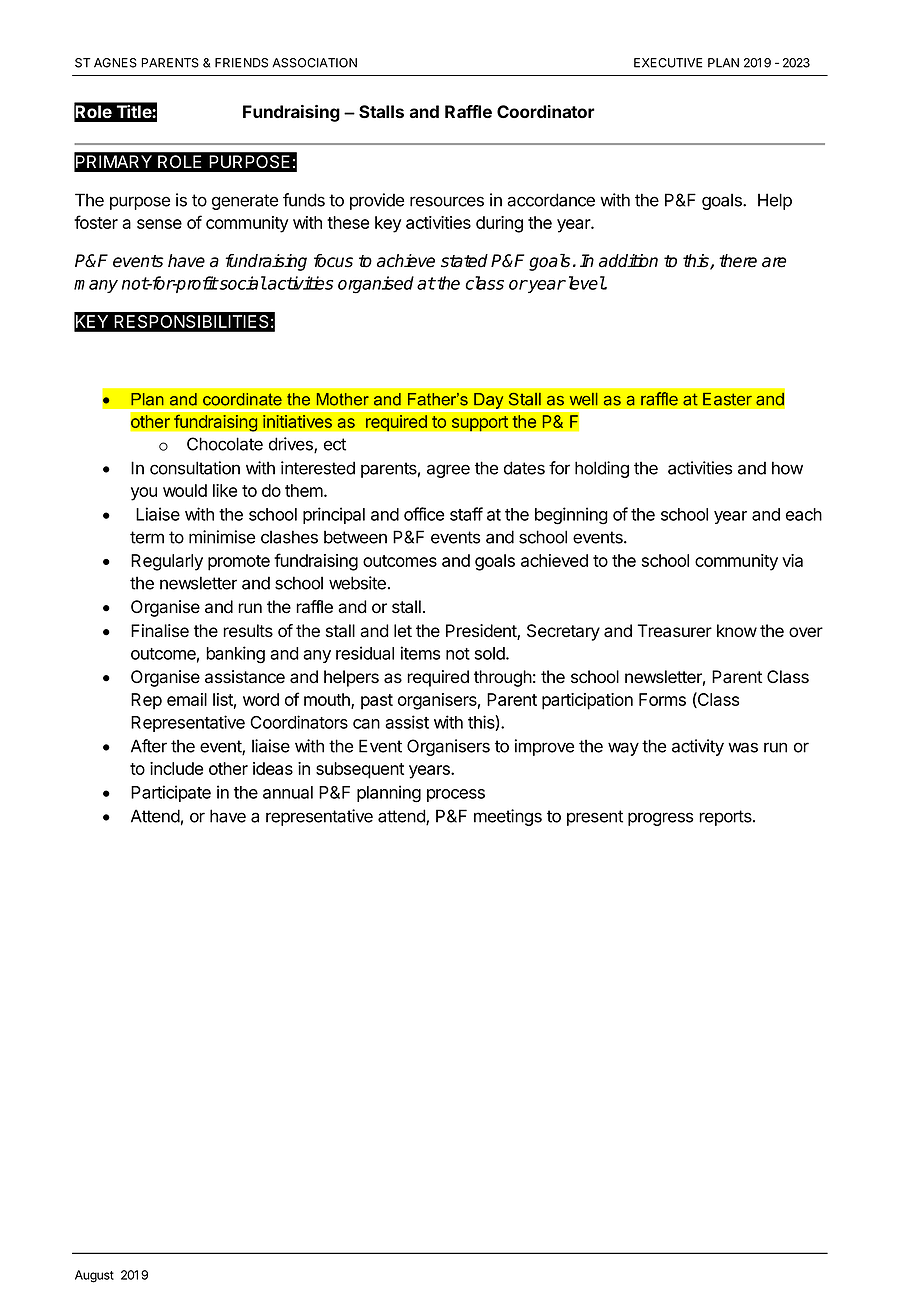  Describe the element at coordinates (508, 817) in the screenshot. I see `meetings` at that location.
